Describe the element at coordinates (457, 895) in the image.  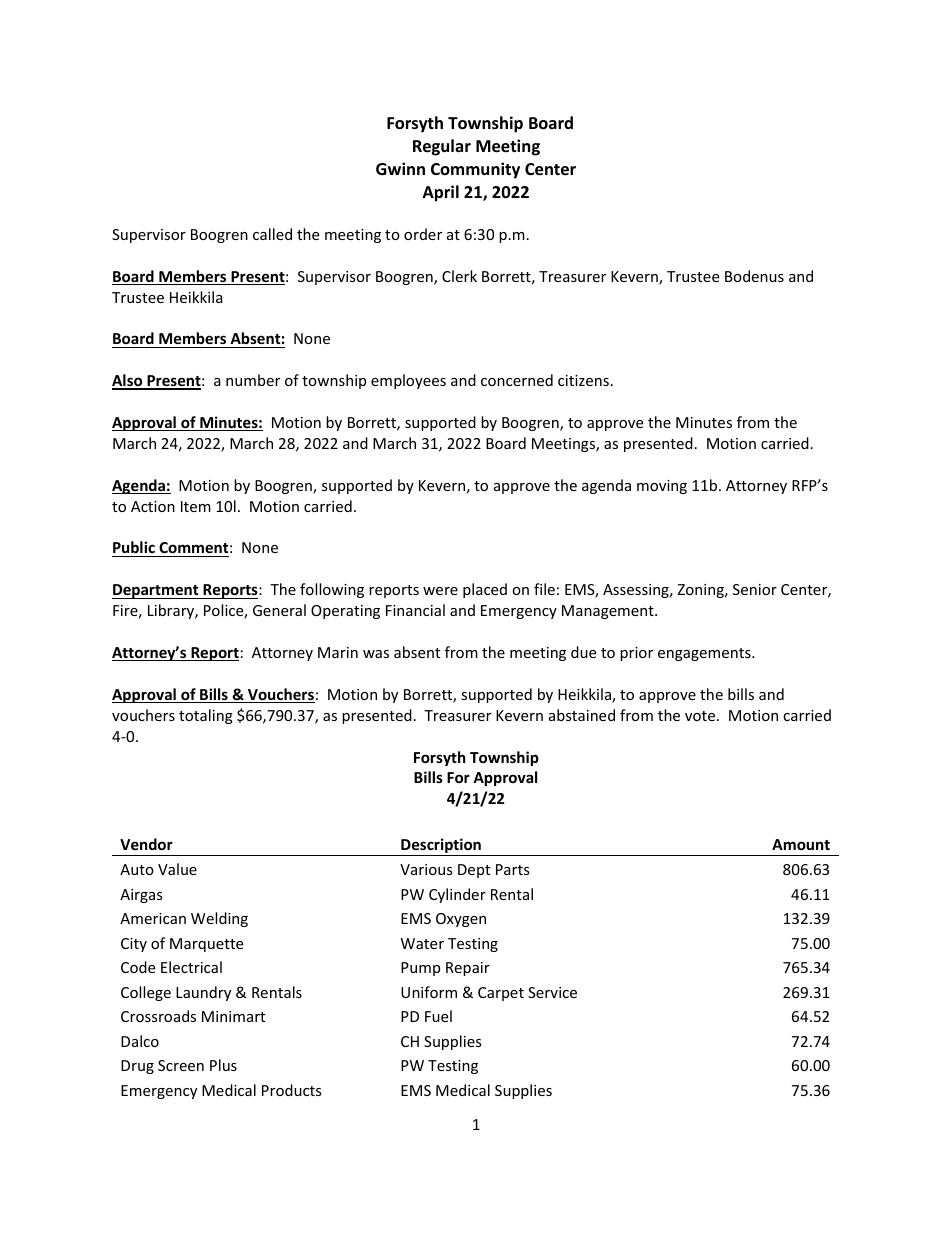
I see `Cylinder` at that location.
